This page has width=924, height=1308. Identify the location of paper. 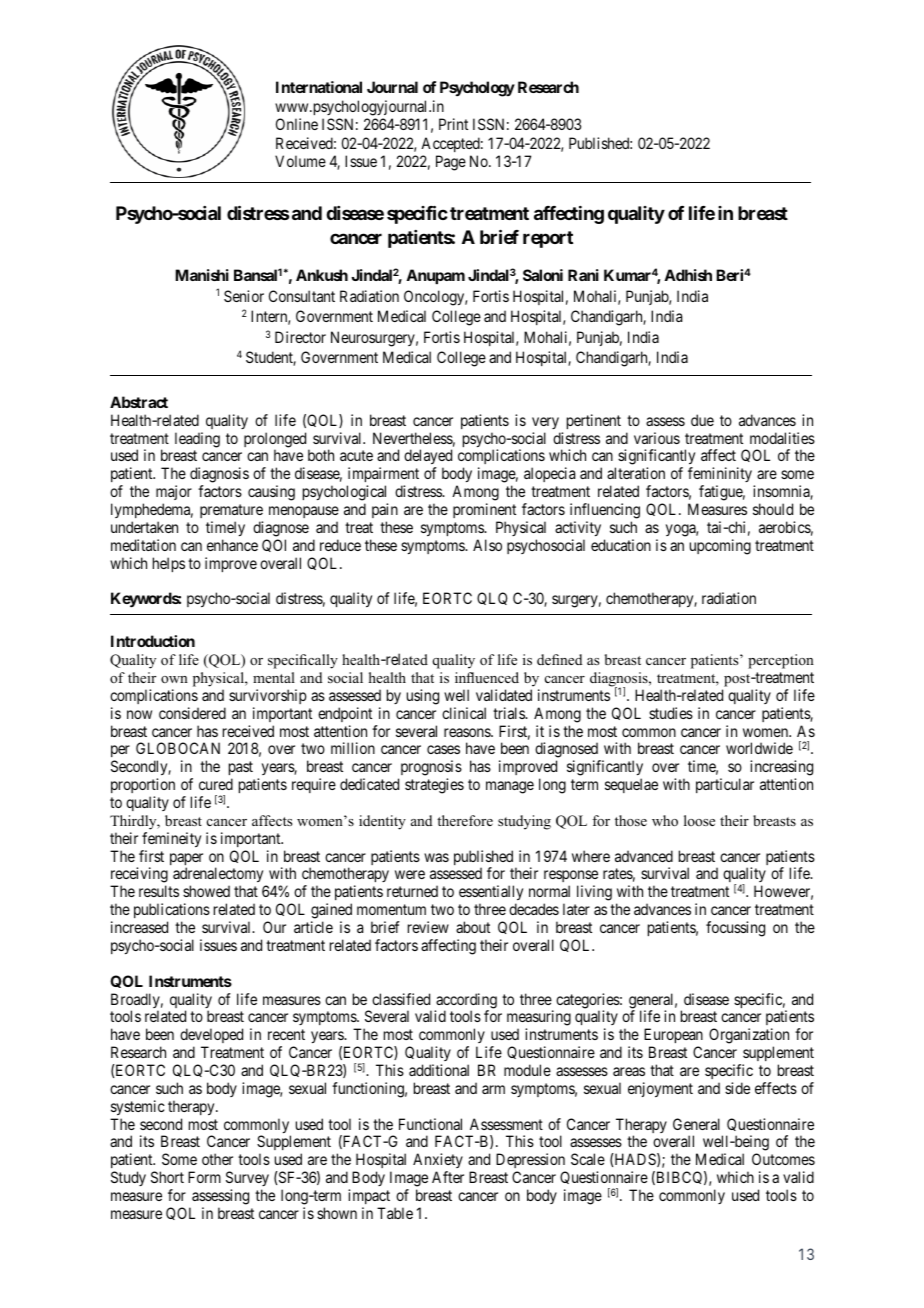
(186, 860).
